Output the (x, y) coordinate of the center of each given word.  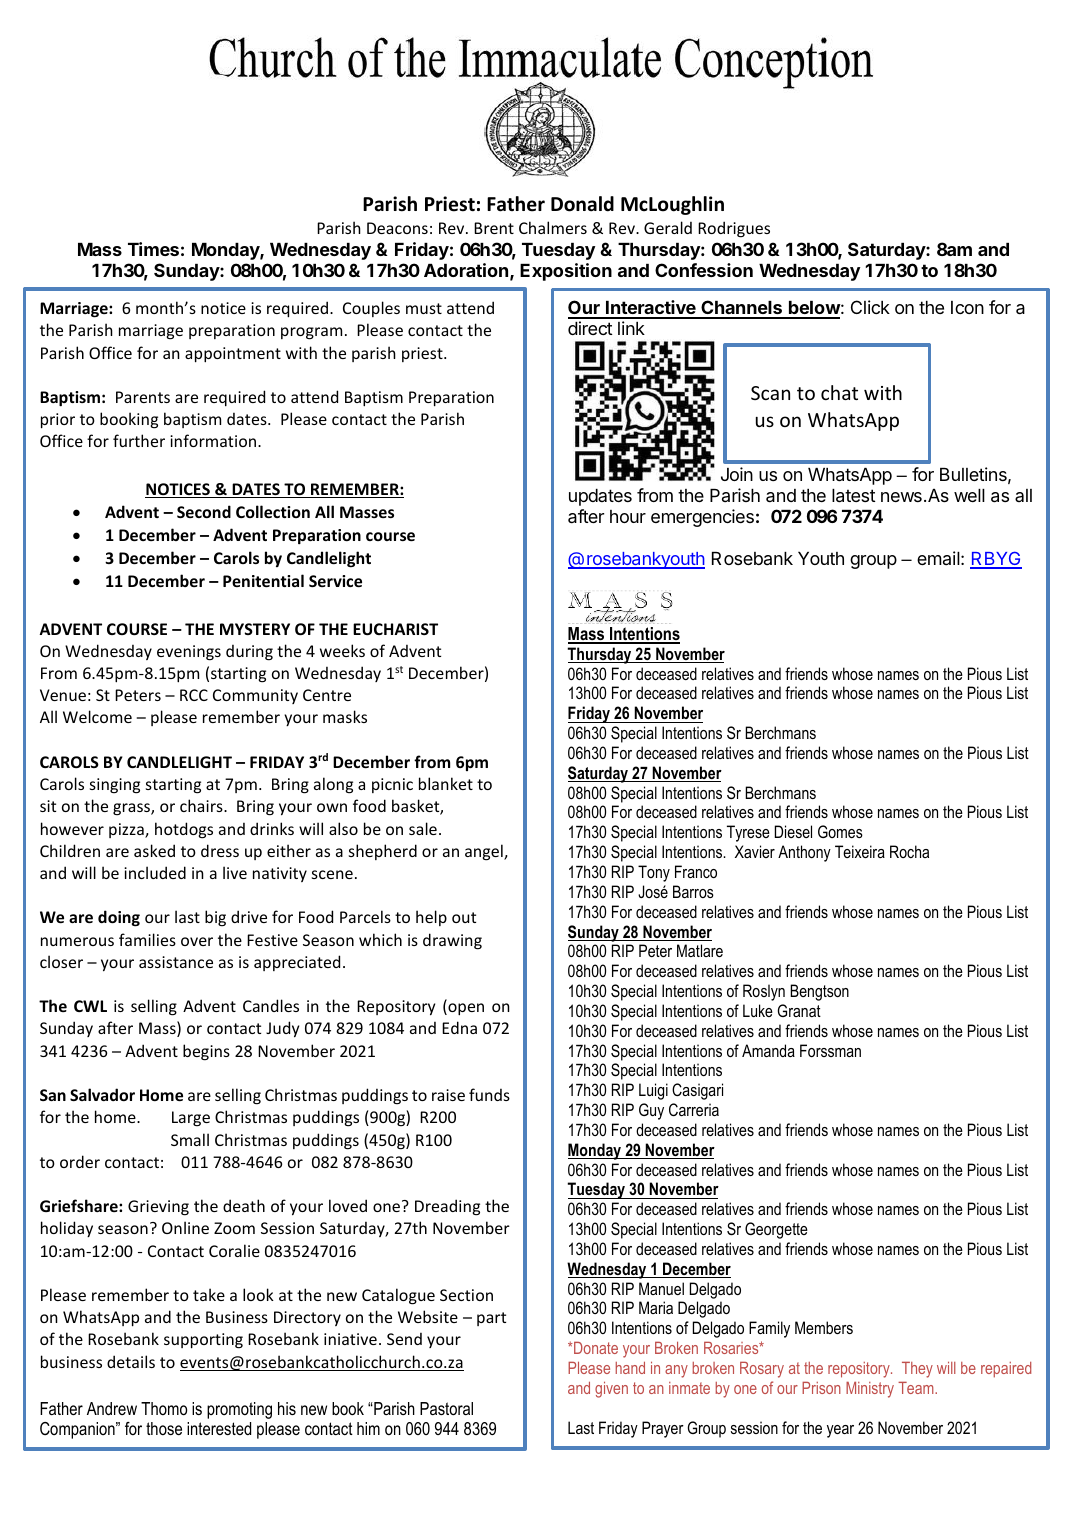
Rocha (909, 851)
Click (870, 307)
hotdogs (184, 830)
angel (485, 852)
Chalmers (553, 227)
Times (153, 249)
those (164, 1428)
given (611, 1390)
